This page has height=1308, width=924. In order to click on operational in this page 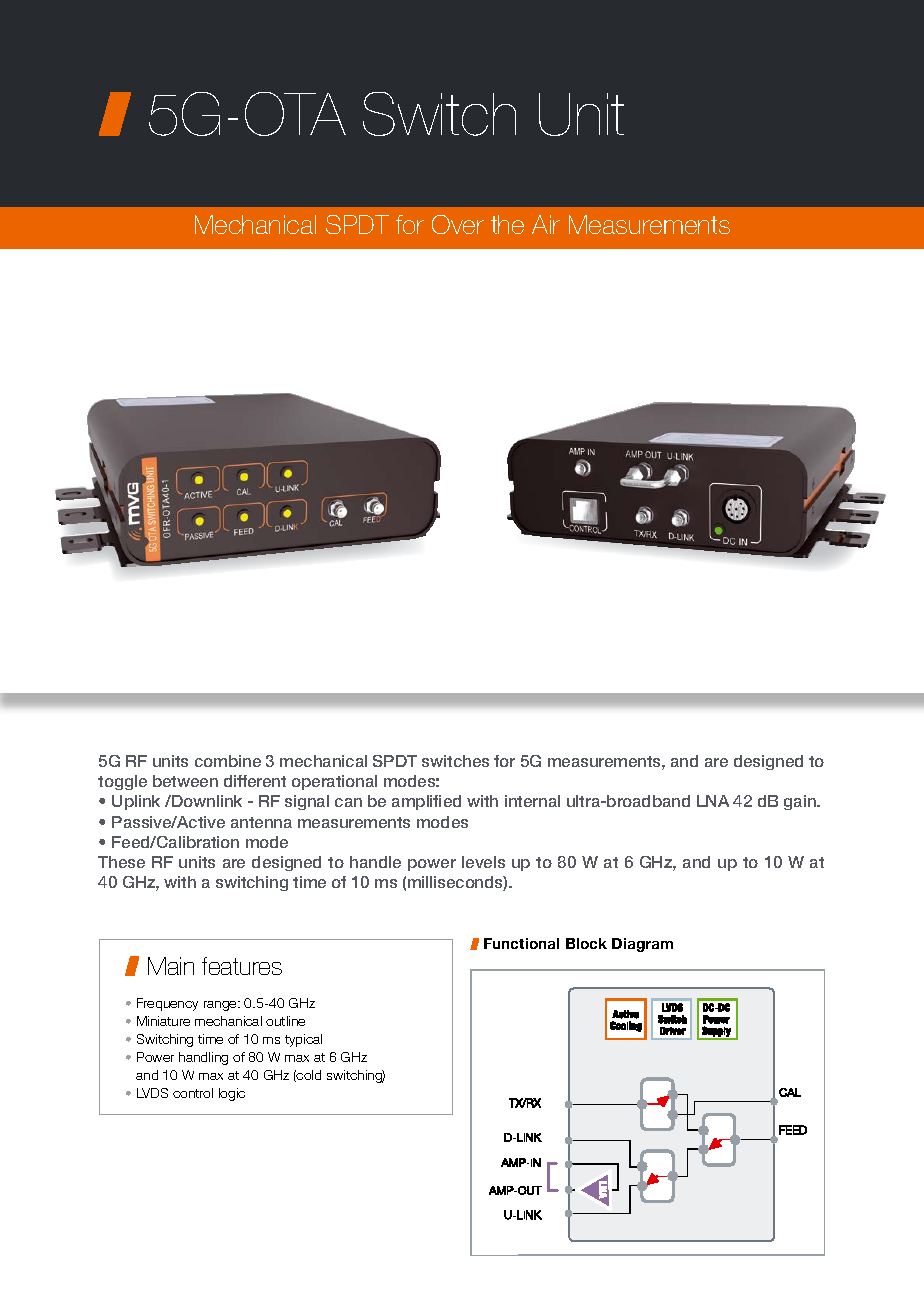, I will do `click(334, 782)`.
